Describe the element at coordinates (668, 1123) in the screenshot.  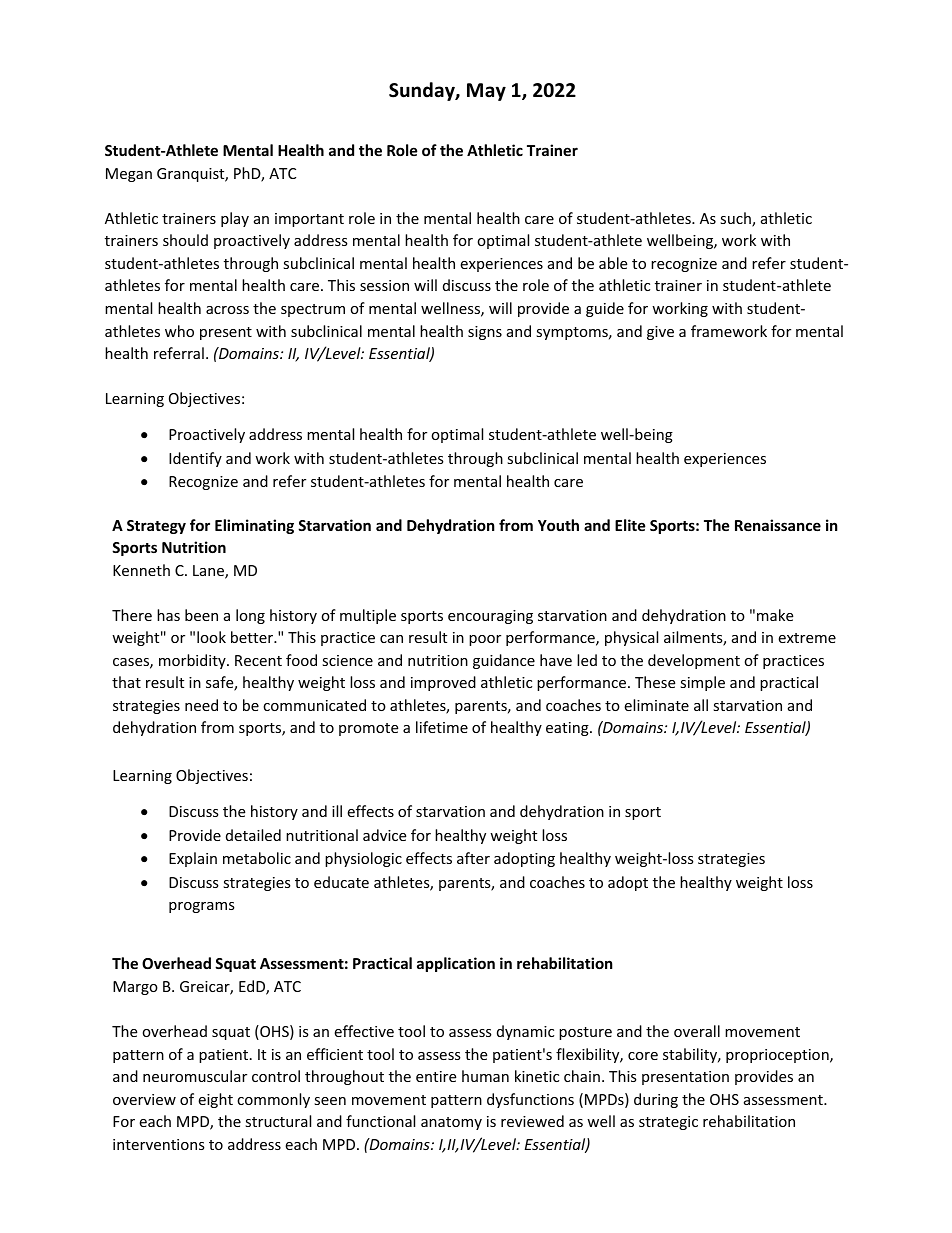
I see `strategic` at that location.
